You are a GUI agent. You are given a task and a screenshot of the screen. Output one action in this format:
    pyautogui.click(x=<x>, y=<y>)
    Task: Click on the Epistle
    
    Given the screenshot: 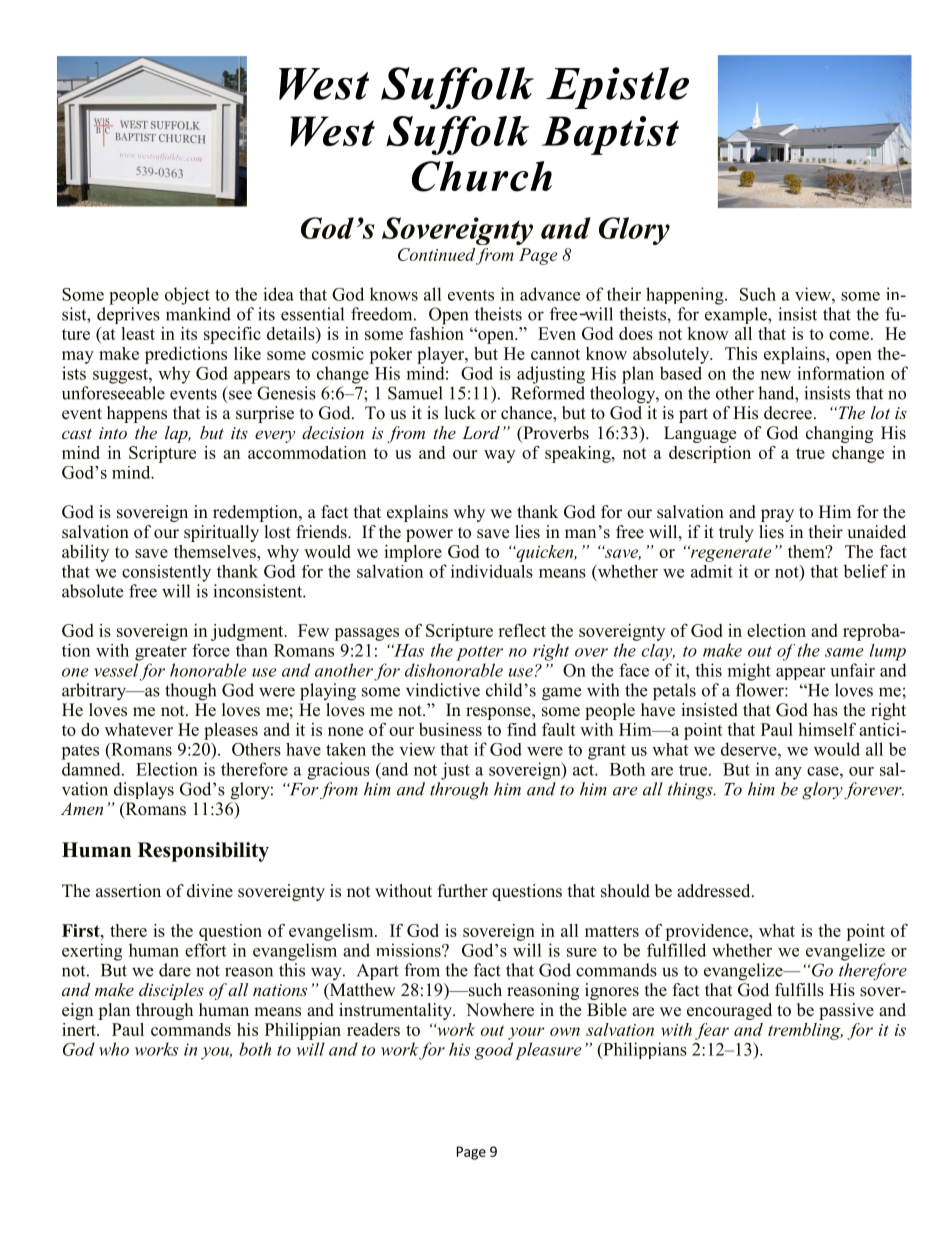 What is the action you would take?
    pyautogui.click(x=617, y=88)
